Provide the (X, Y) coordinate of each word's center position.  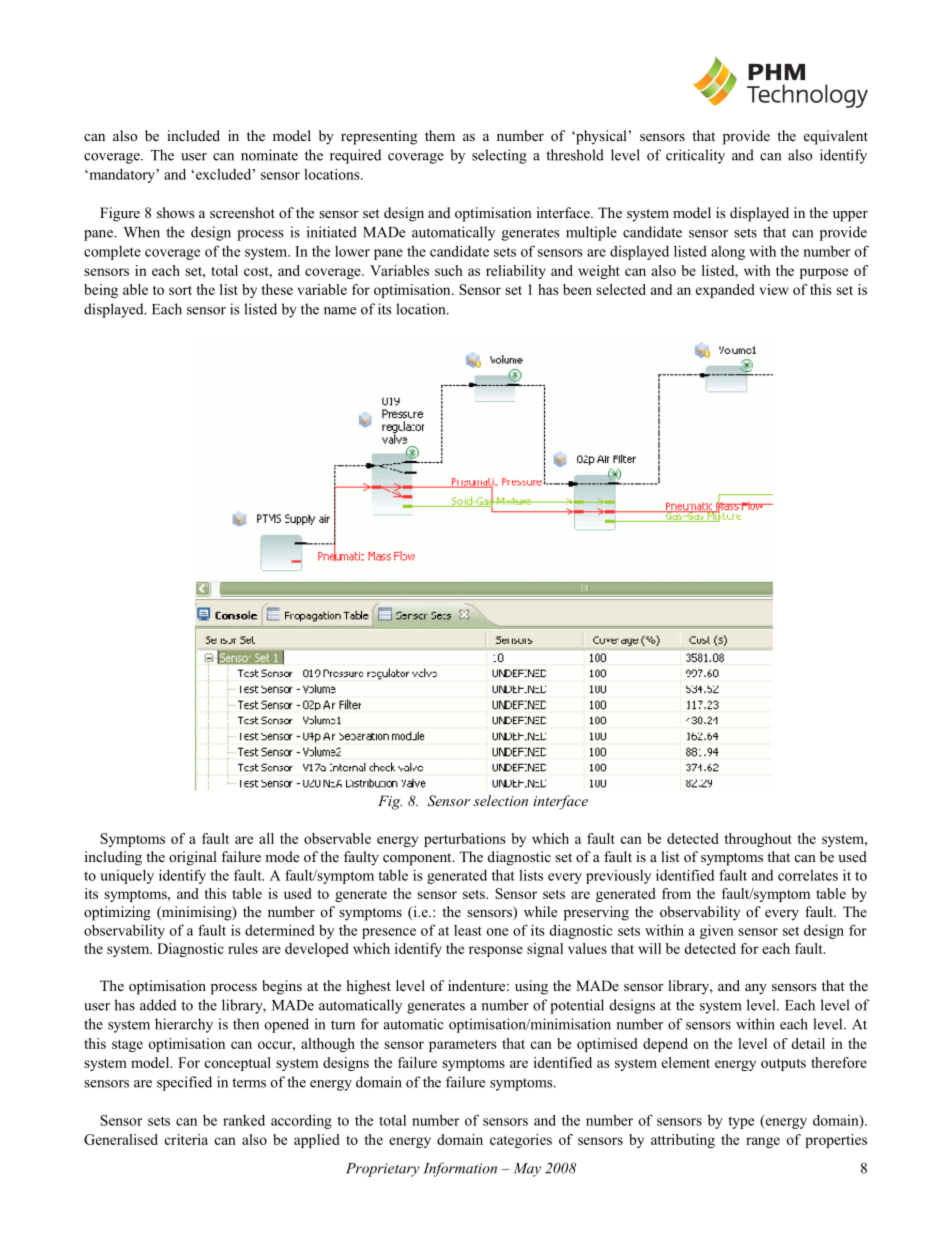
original (193, 858)
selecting (499, 156)
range (763, 1142)
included (193, 135)
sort (180, 290)
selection (500, 800)
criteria (186, 1139)
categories (521, 1141)
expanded (725, 291)
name (340, 311)
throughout (758, 840)
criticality (695, 156)
